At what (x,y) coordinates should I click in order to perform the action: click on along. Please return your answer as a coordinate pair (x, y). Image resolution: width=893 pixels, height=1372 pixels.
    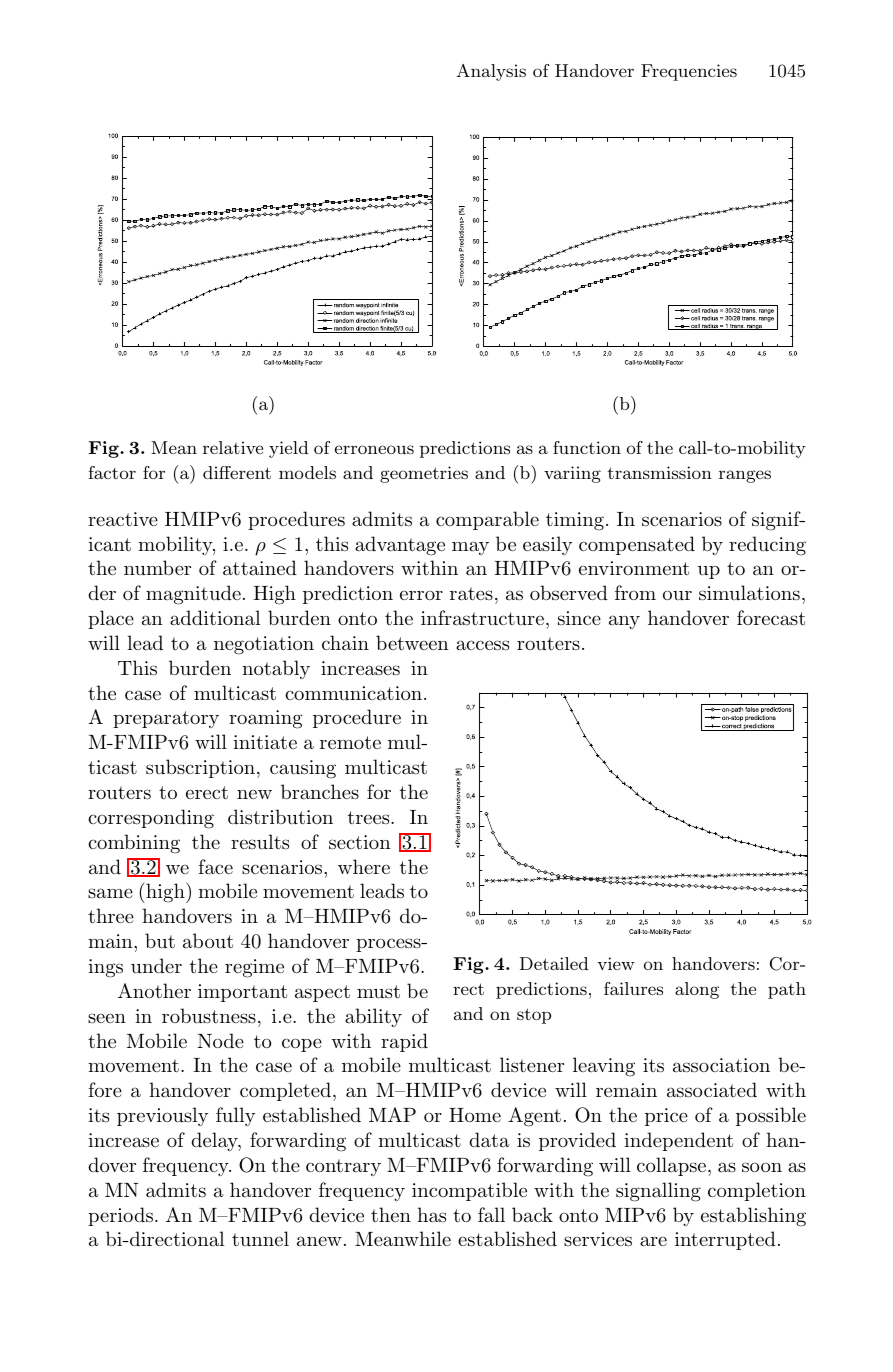
    Looking at the image, I should click on (697, 990).
